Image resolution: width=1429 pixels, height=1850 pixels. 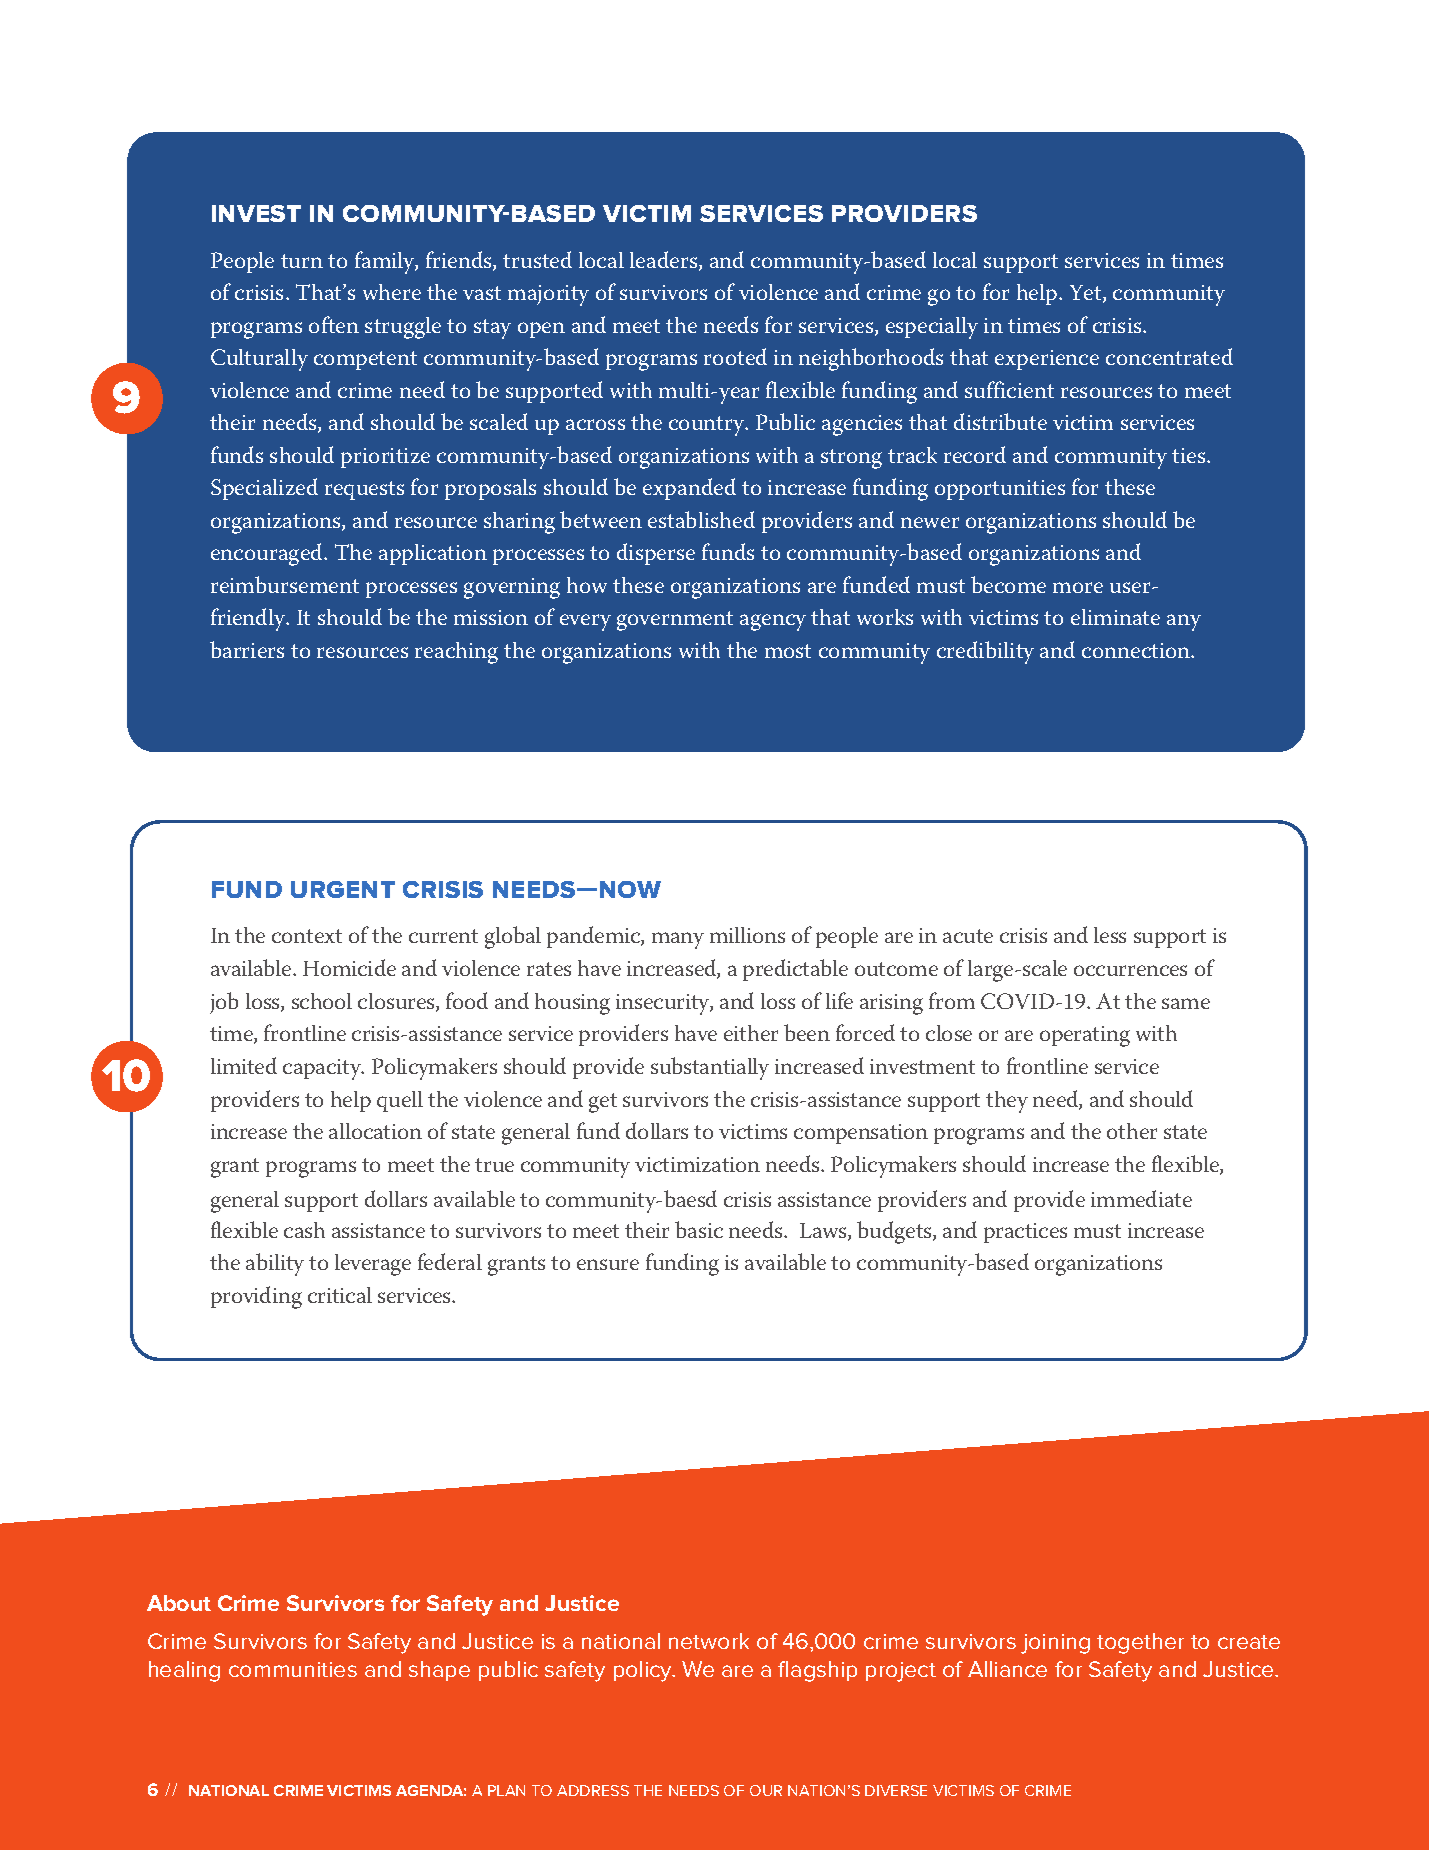 What do you see at coordinates (1141, 1198) in the image?
I see `immediate` at bounding box center [1141, 1198].
